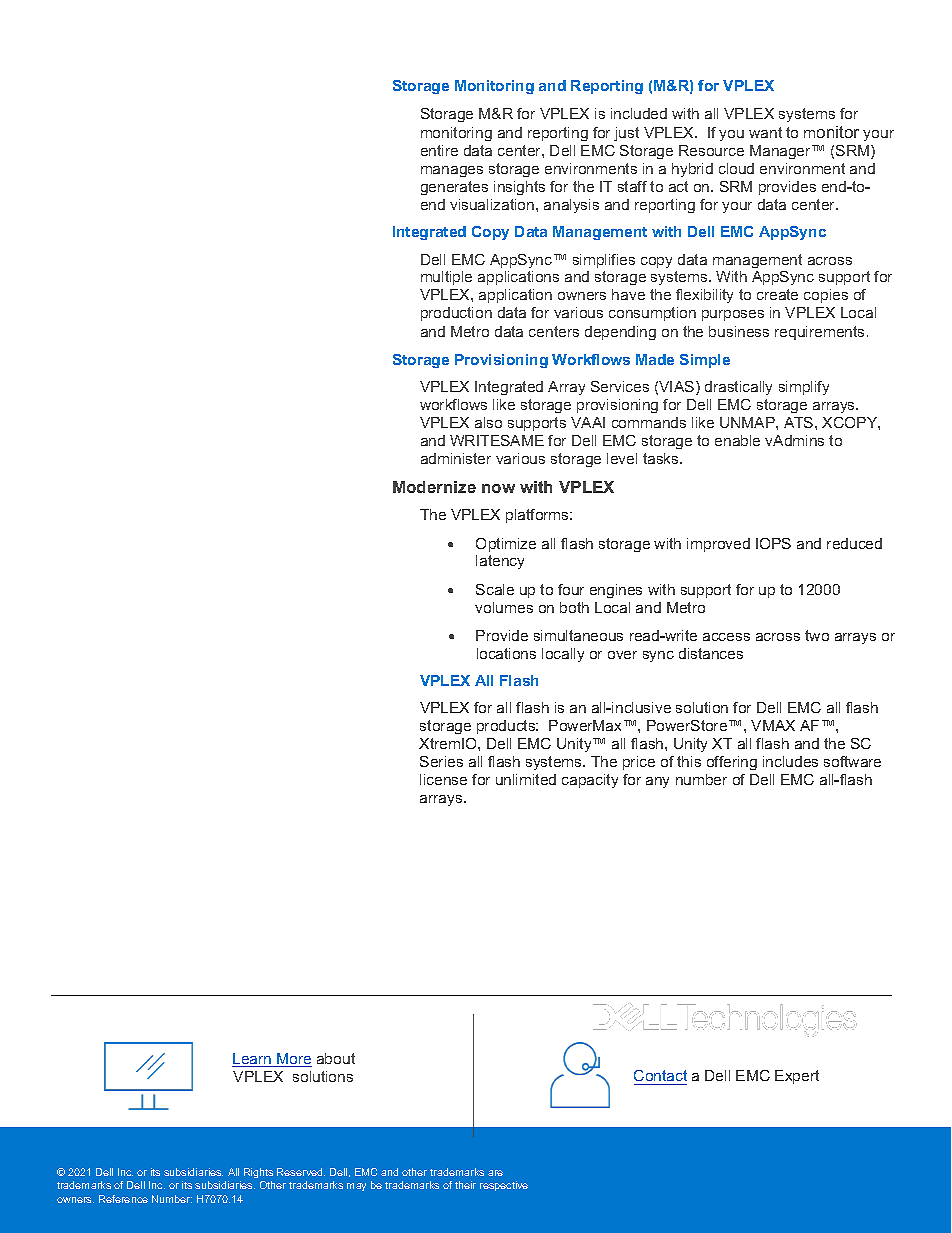 Image resolution: width=952 pixels, height=1233 pixels. I want to click on license, so click(443, 779).
